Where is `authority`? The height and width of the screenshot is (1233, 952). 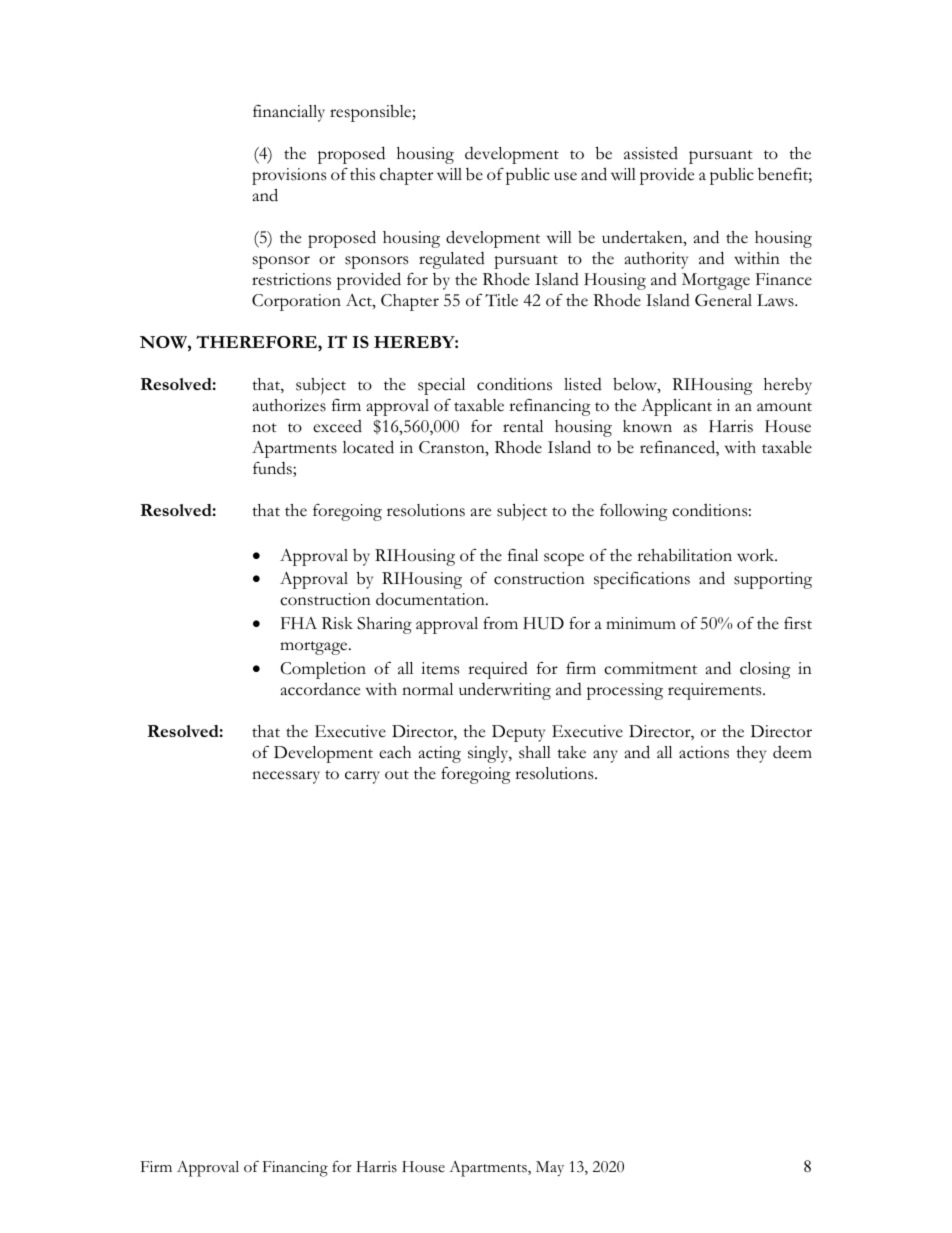 authority is located at coordinates (656, 260).
